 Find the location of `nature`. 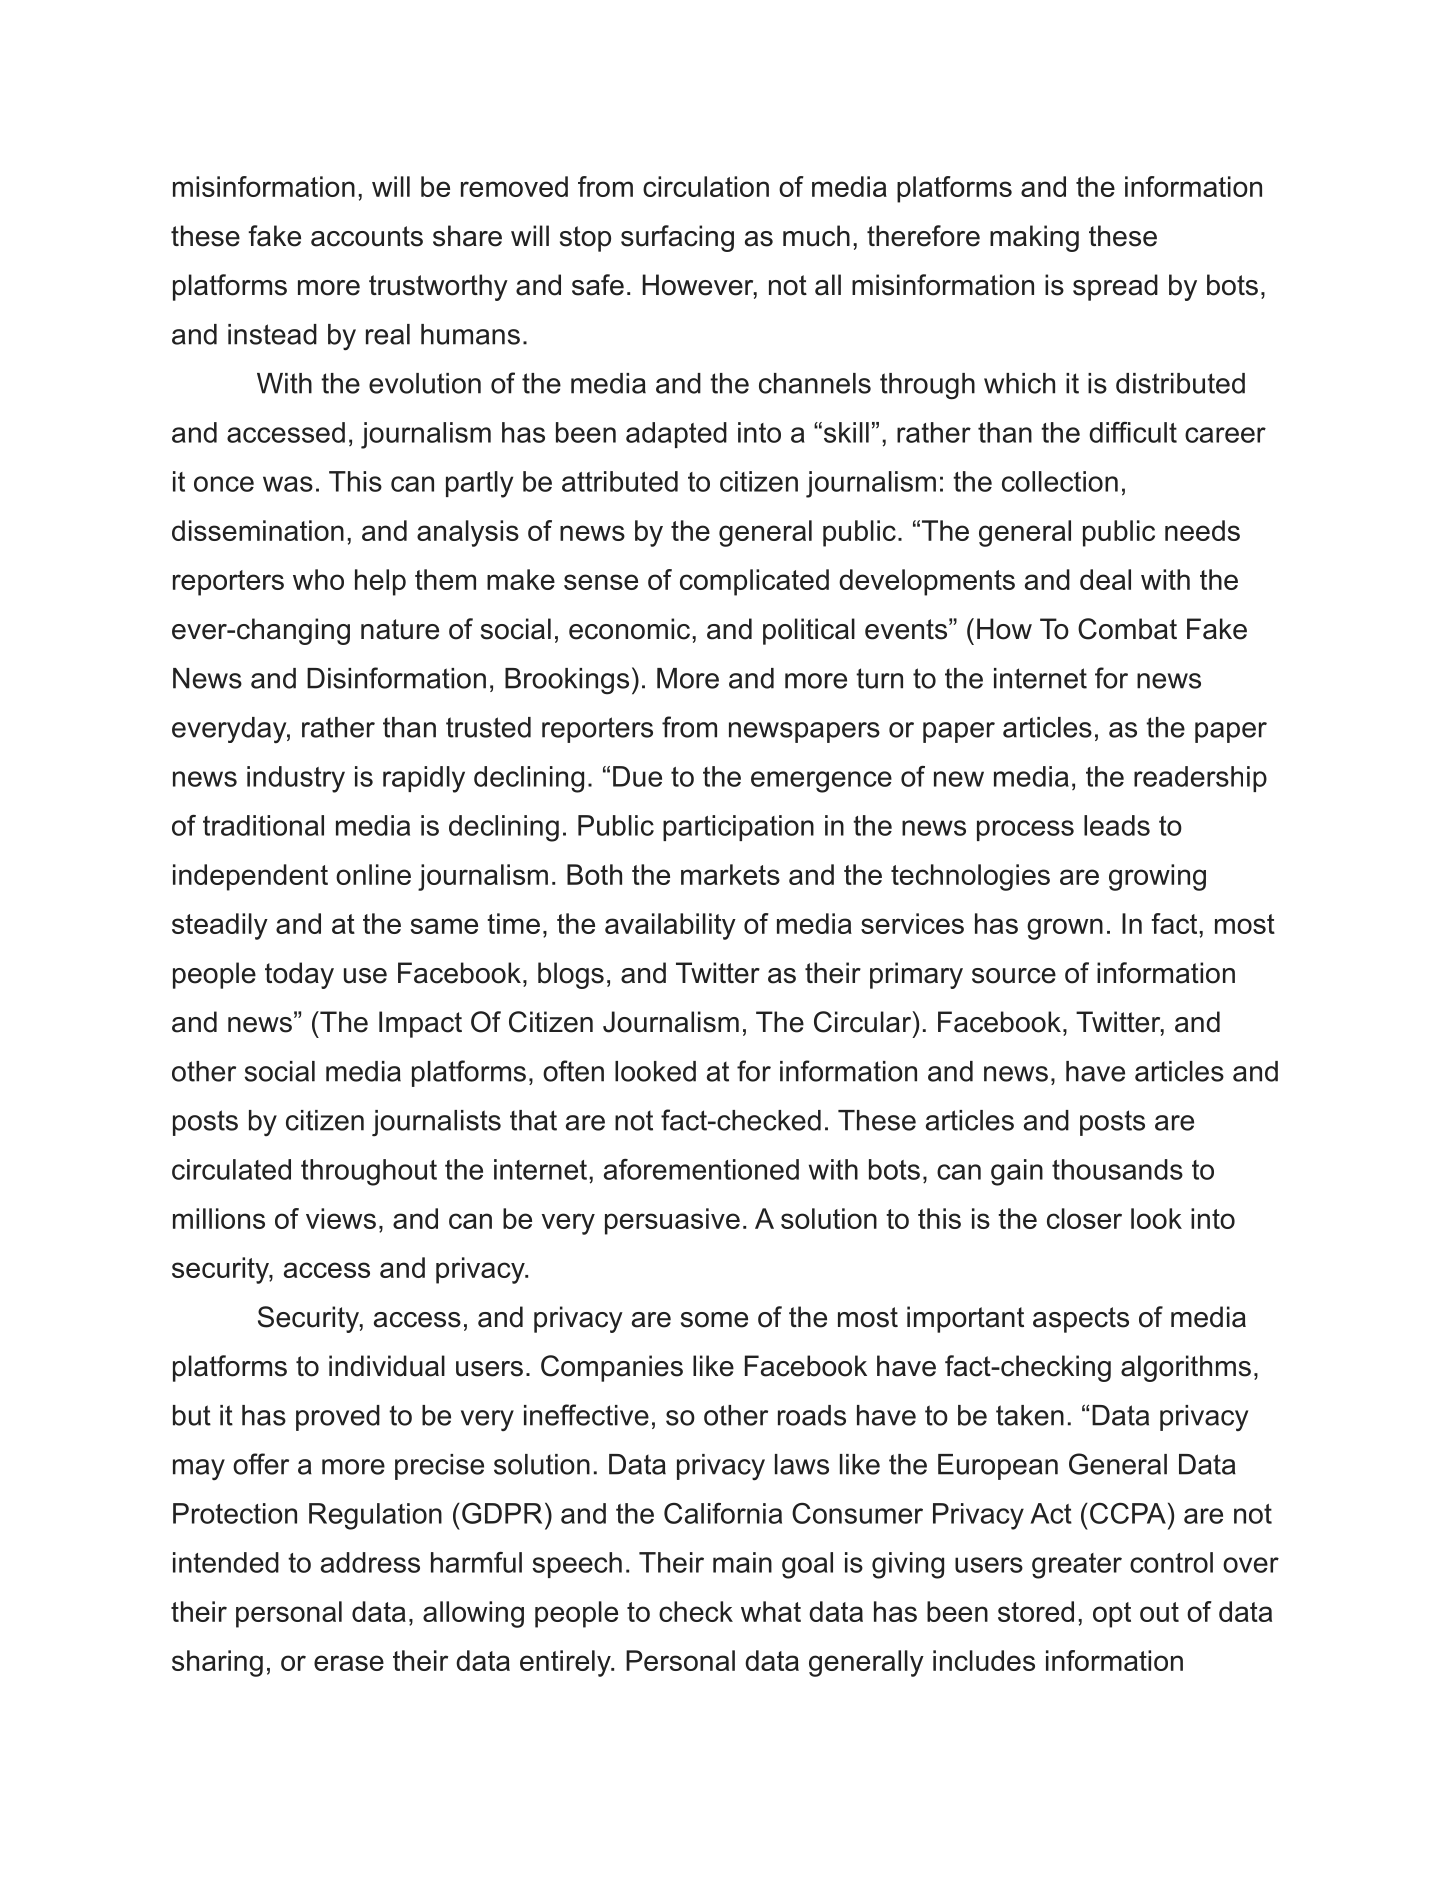

nature is located at coordinates (400, 629).
